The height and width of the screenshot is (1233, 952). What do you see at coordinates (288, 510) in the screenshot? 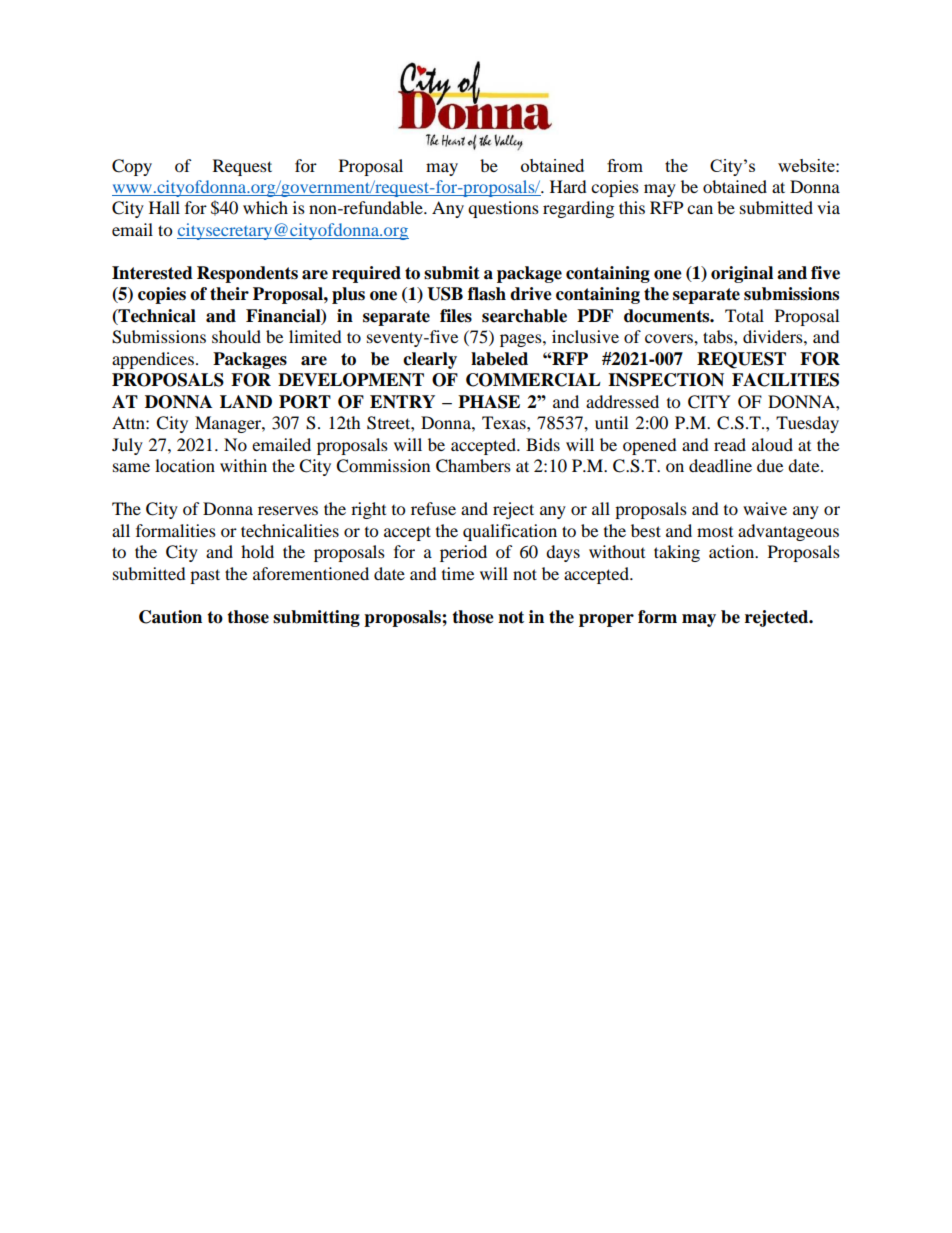
I see `reserves` at bounding box center [288, 510].
